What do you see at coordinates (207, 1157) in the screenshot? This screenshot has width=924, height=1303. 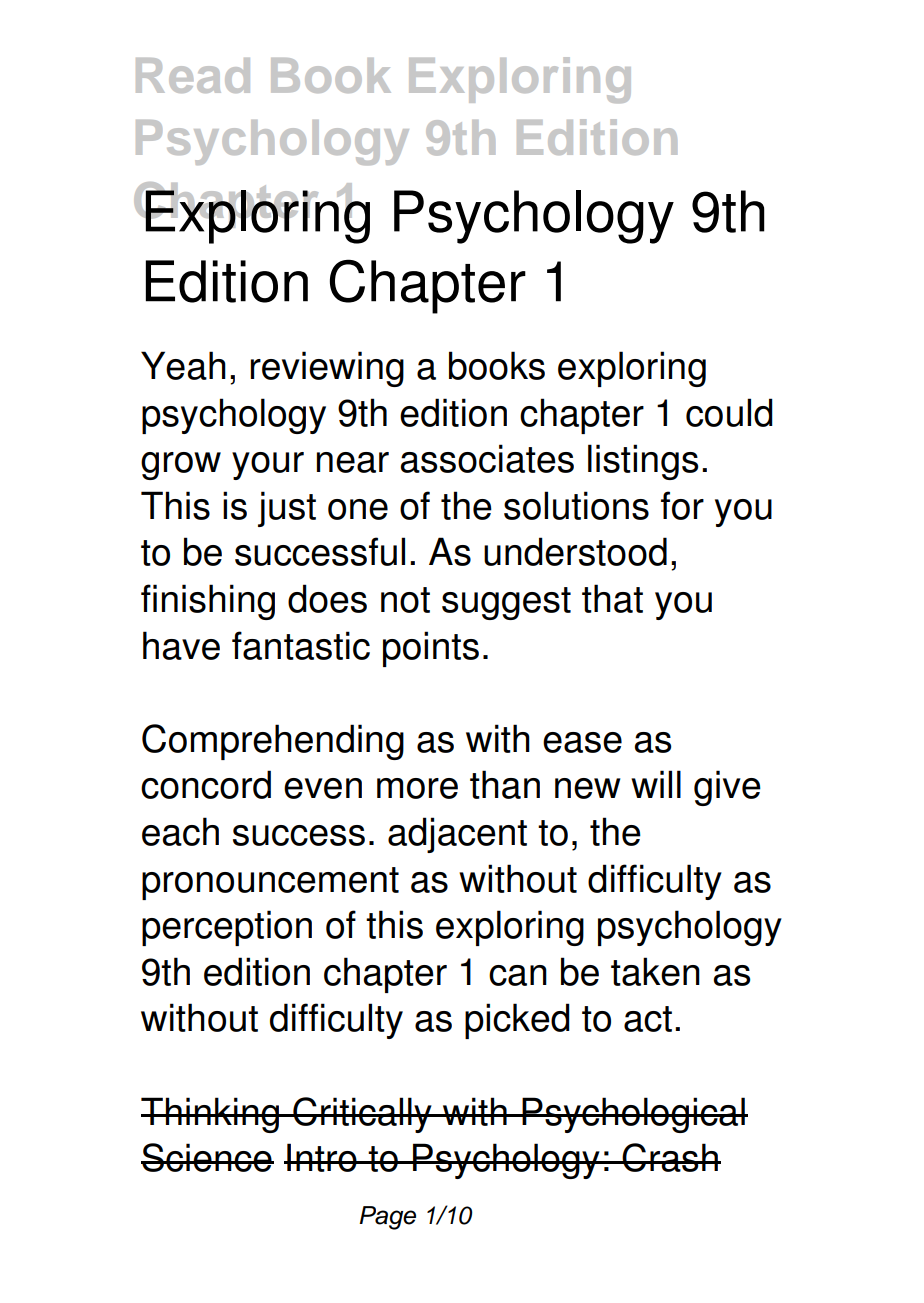 I see `Science` at bounding box center [207, 1157].
